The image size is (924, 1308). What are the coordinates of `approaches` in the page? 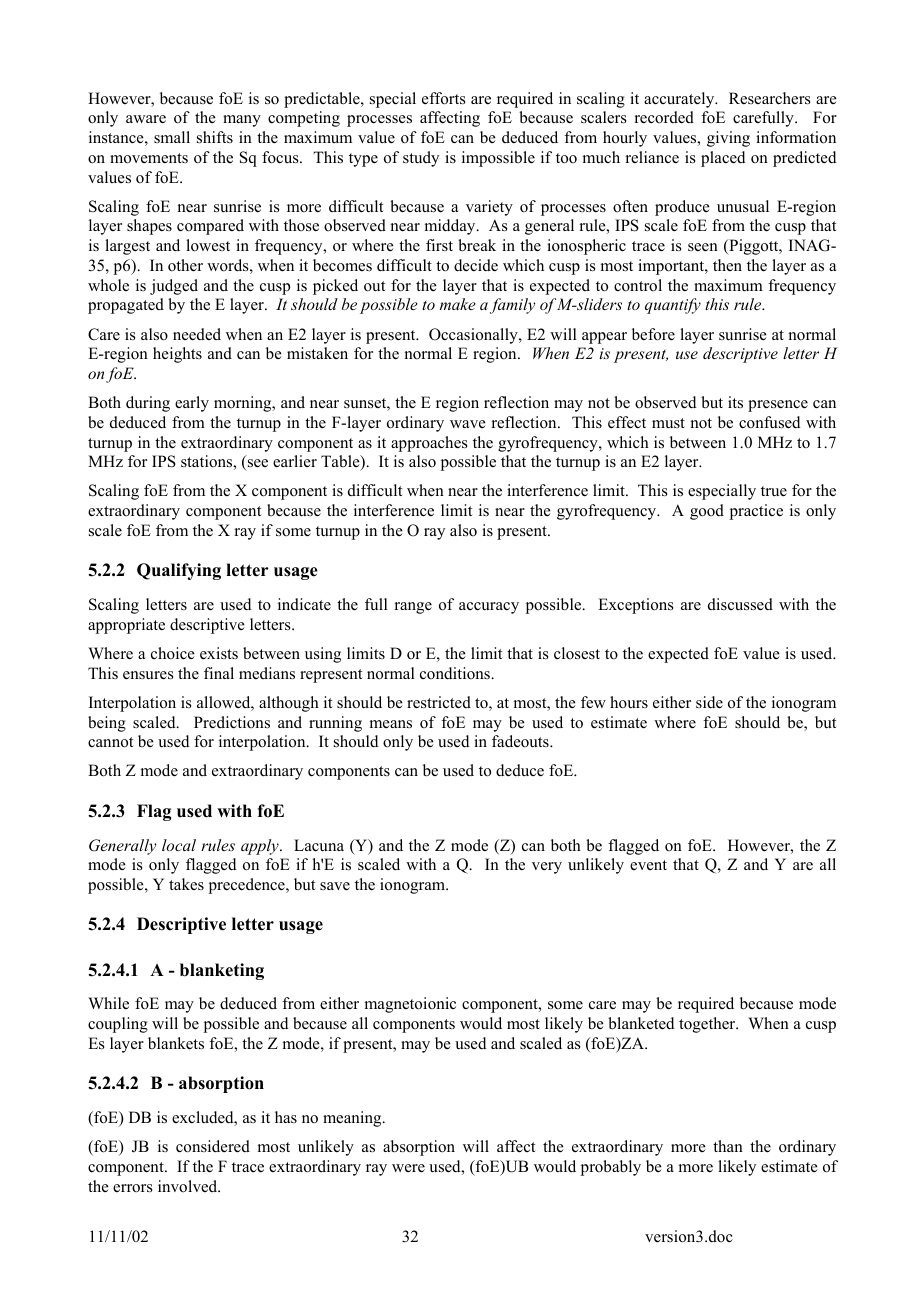 It's located at (429, 444).
